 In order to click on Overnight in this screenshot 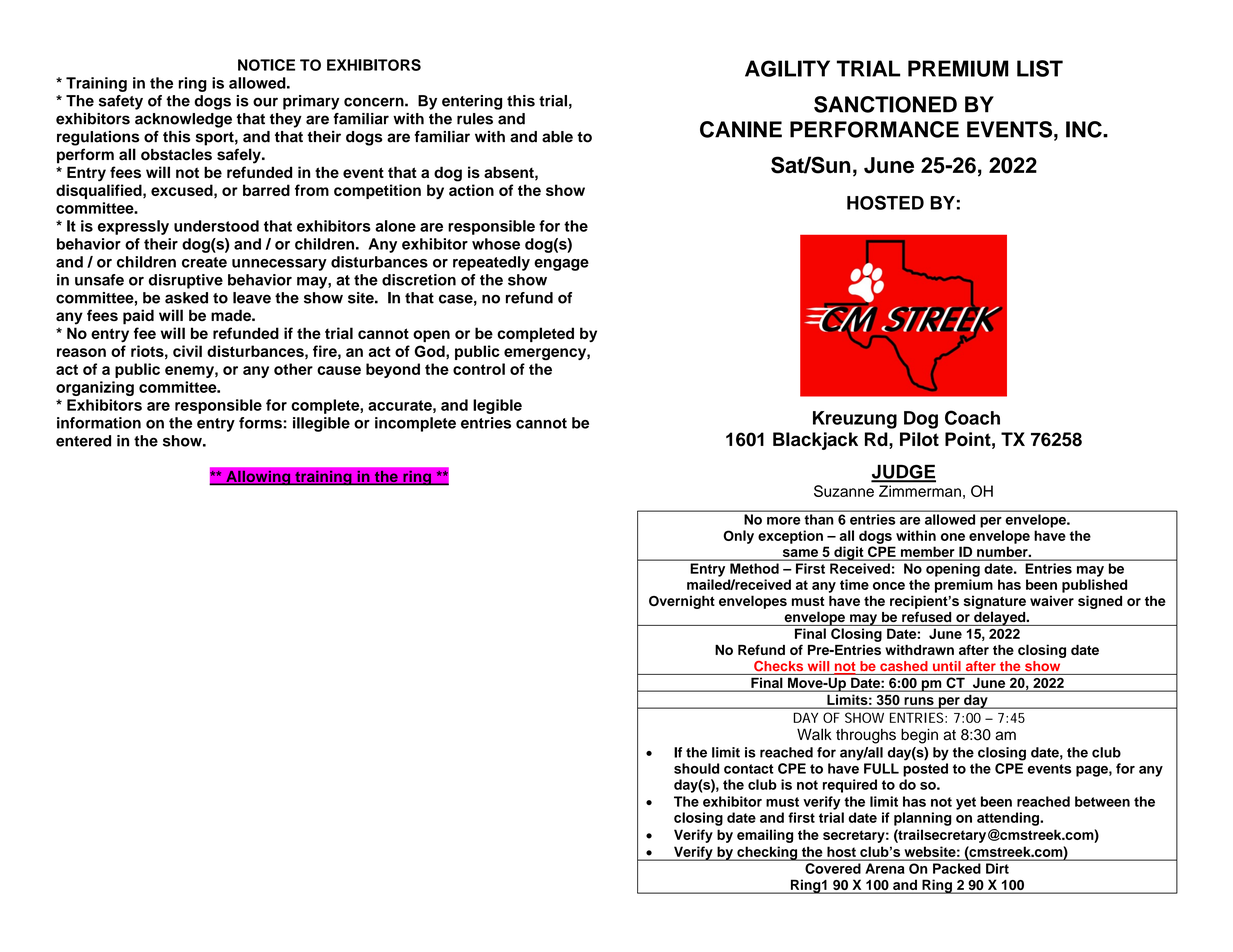, I will do `click(682, 602)`.
